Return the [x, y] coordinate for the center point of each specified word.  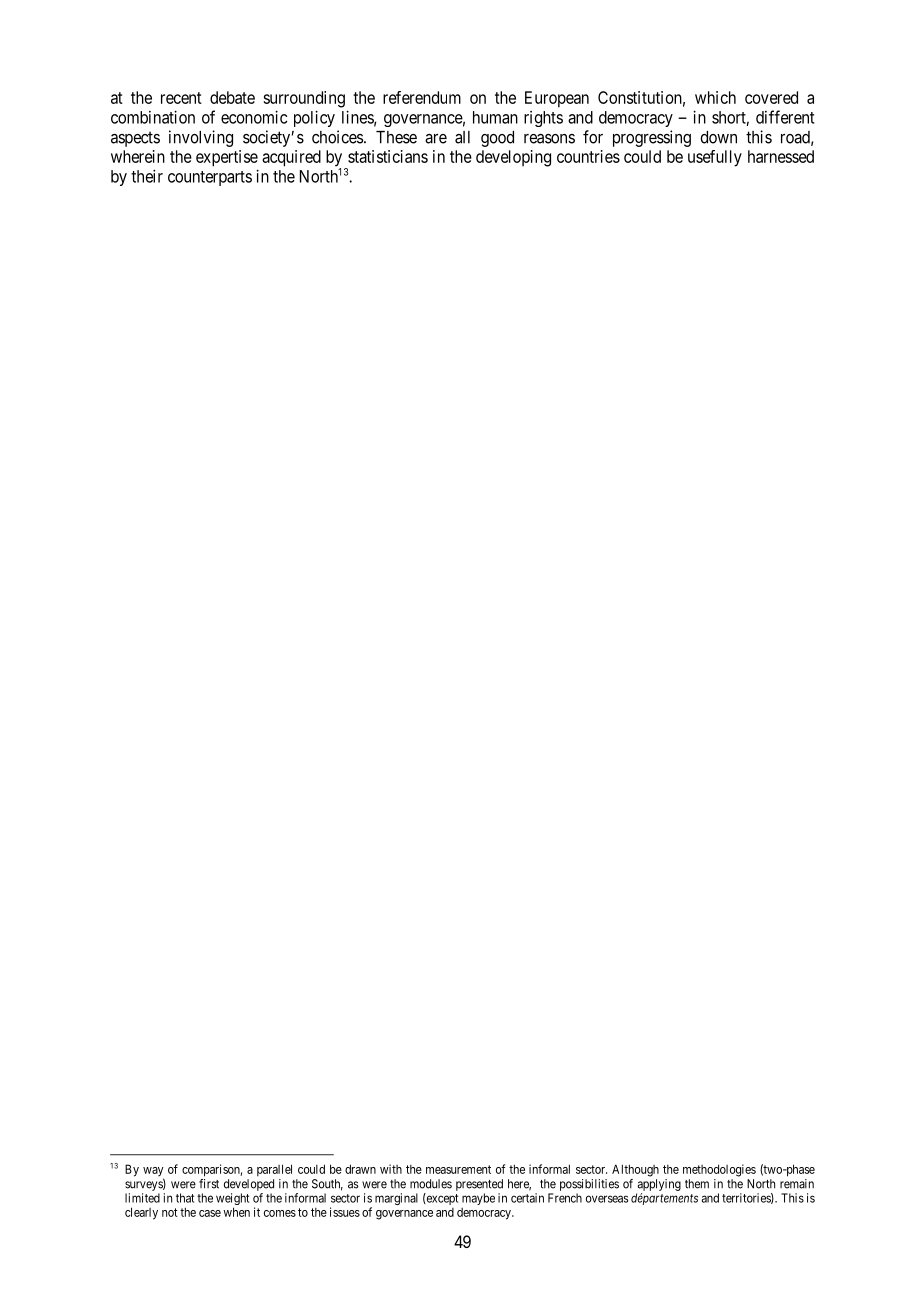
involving [201, 138]
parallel [274, 1170]
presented [479, 1185]
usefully [715, 158]
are [436, 139]
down [718, 137]
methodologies [719, 1170]
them [697, 1184]
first [209, 1184]
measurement [458, 1169]
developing [513, 158]
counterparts [210, 178]
